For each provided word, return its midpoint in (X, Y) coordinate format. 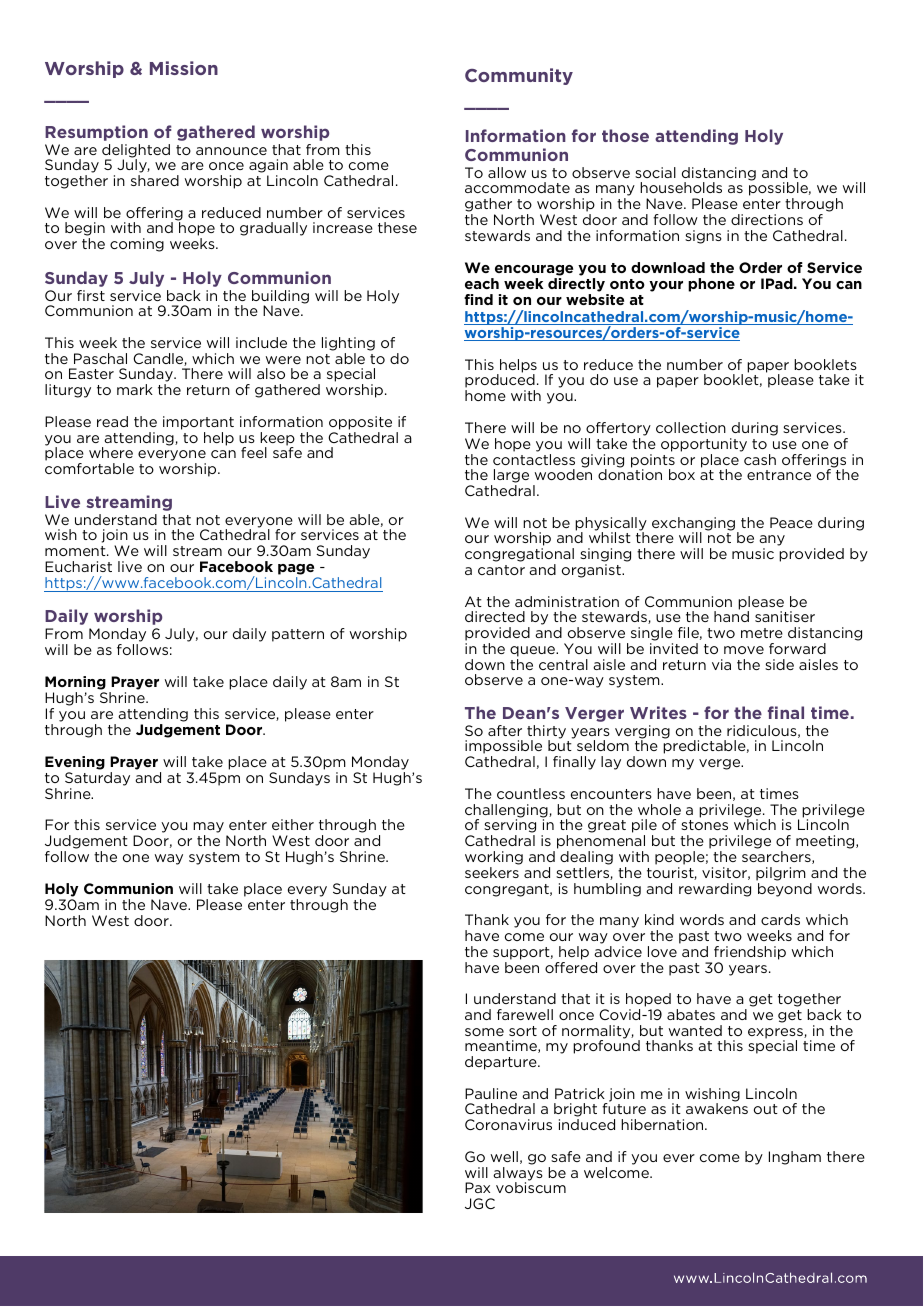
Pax (477, 1187)
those (625, 135)
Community (519, 76)
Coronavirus (508, 1124)
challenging (507, 812)
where (111, 452)
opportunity (704, 445)
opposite (360, 423)
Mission (184, 68)
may (208, 829)
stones (704, 825)
